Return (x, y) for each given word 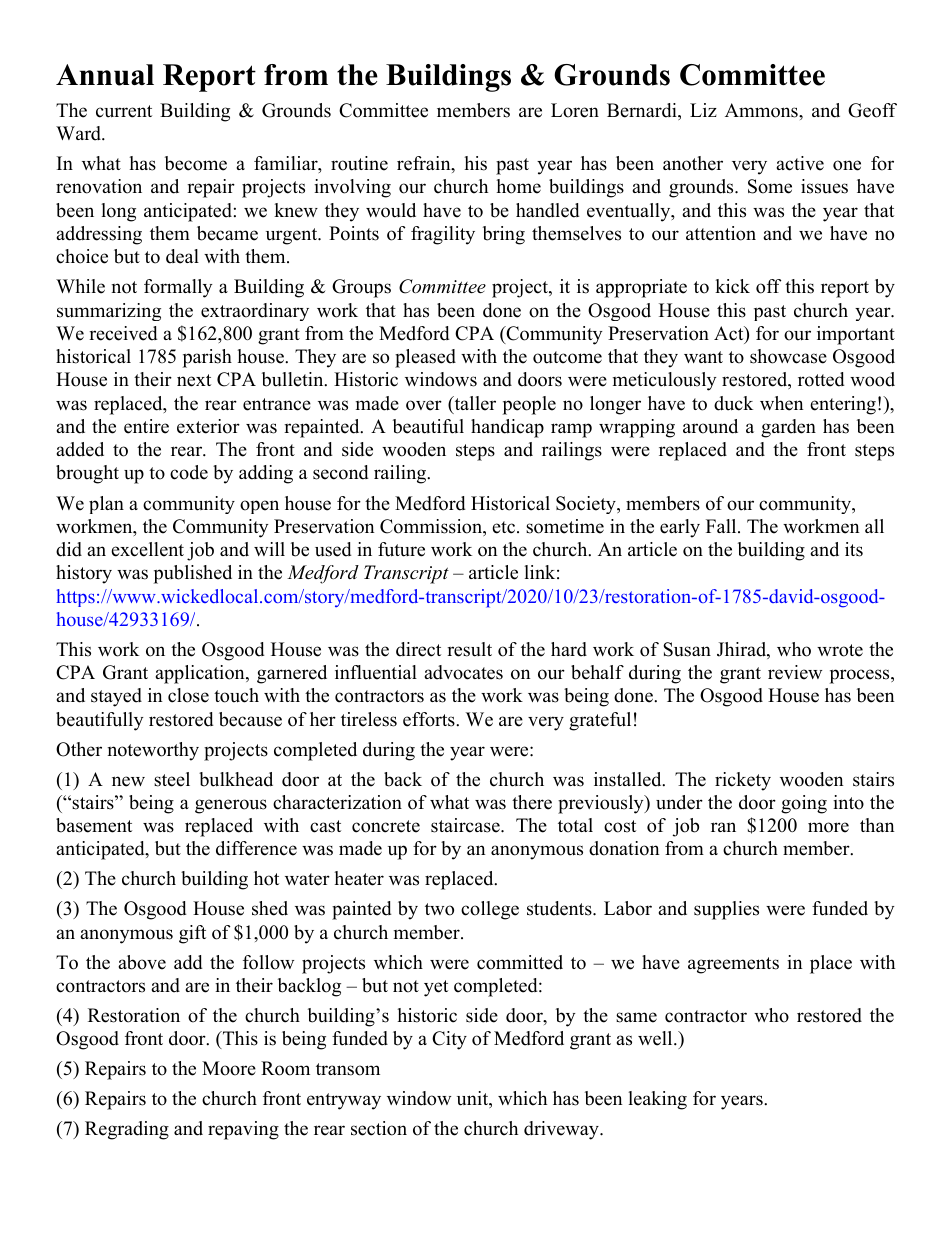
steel (172, 779)
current (124, 111)
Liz (703, 110)
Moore (229, 1068)
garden (788, 428)
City (449, 1040)
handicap (507, 428)
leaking (657, 1100)
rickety (743, 781)
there (532, 802)
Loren (575, 110)
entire (146, 426)
